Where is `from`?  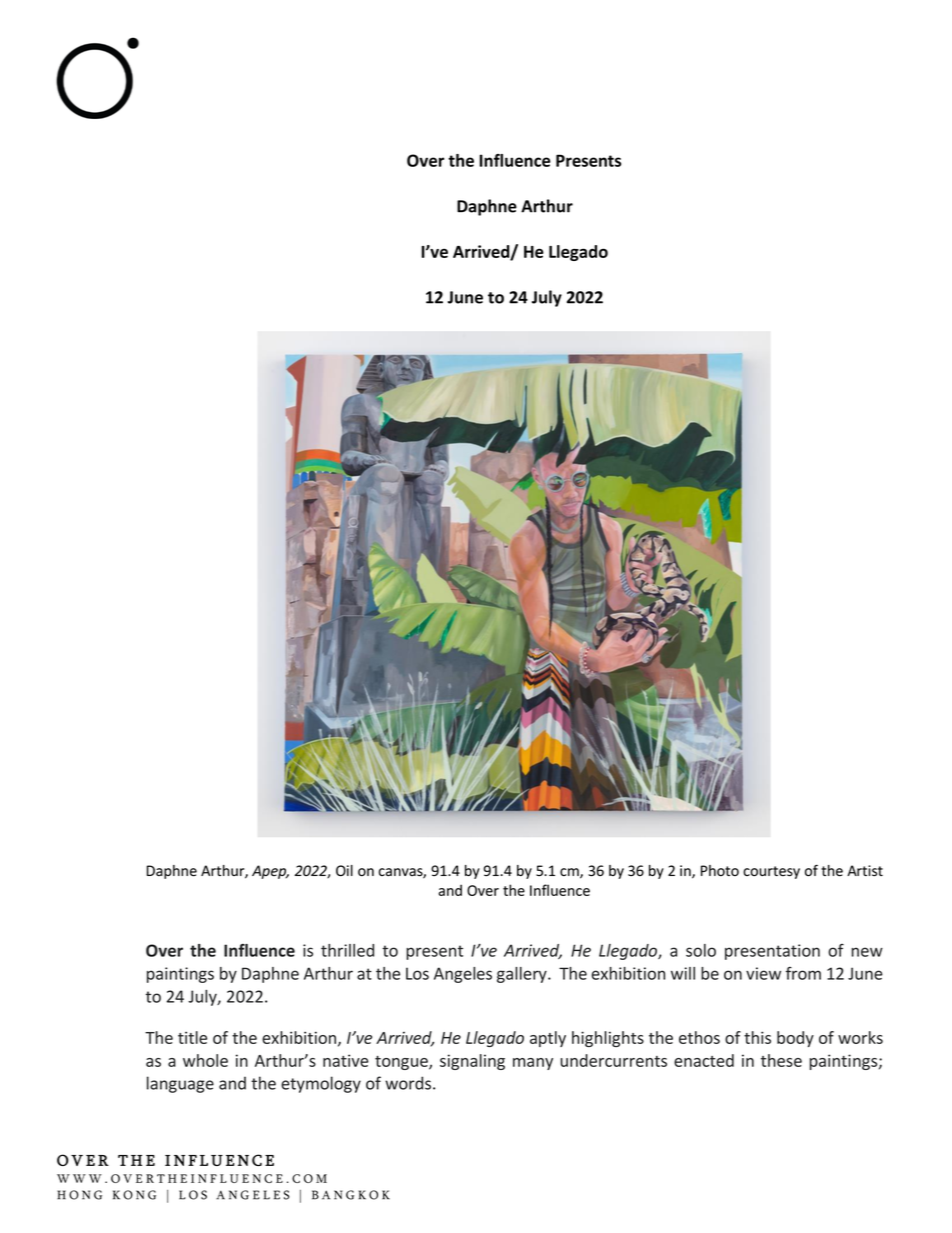 from is located at coordinates (803, 973).
